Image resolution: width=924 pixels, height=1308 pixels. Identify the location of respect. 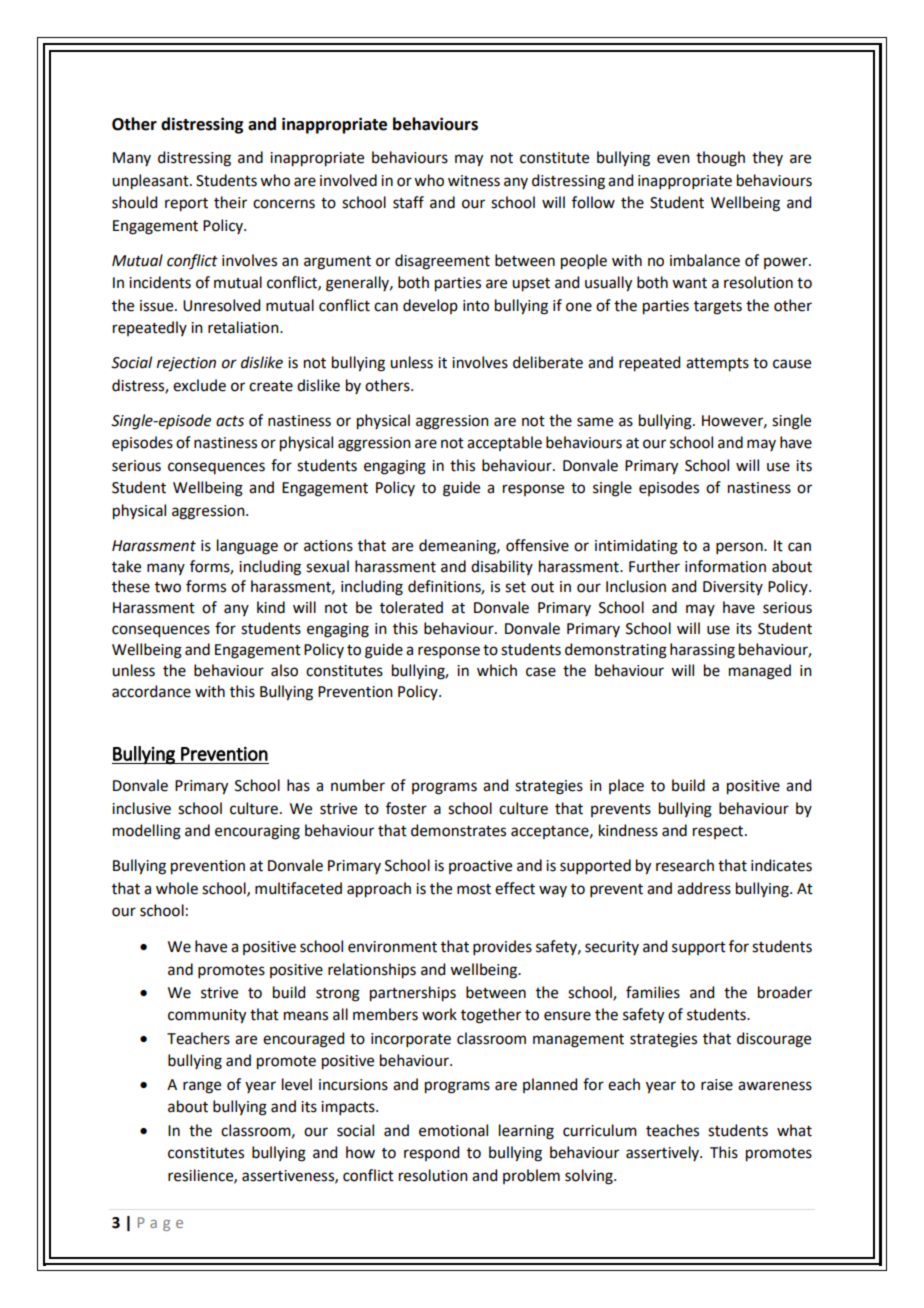
(719, 832).
